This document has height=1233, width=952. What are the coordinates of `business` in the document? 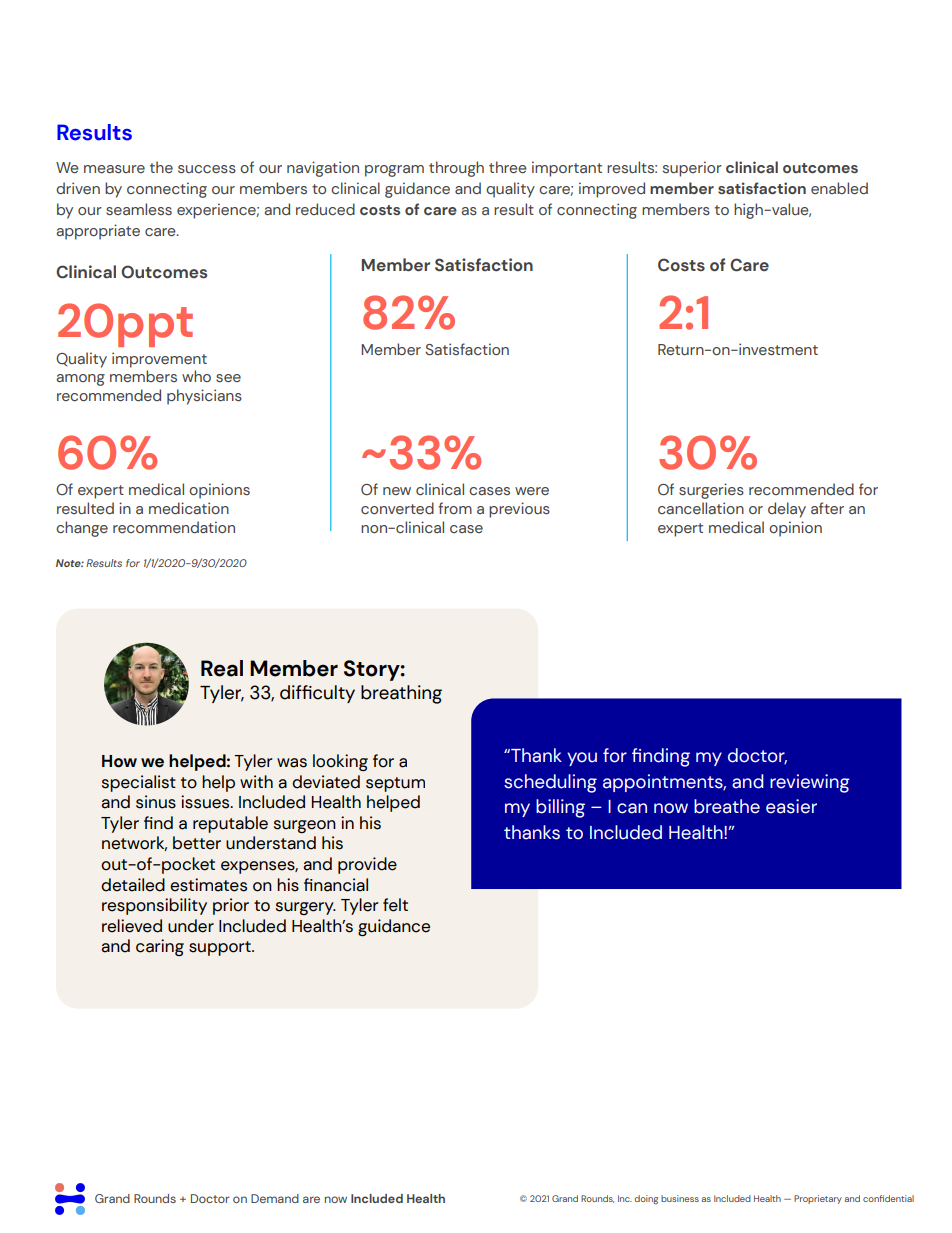 It's located at (680, 1198).
